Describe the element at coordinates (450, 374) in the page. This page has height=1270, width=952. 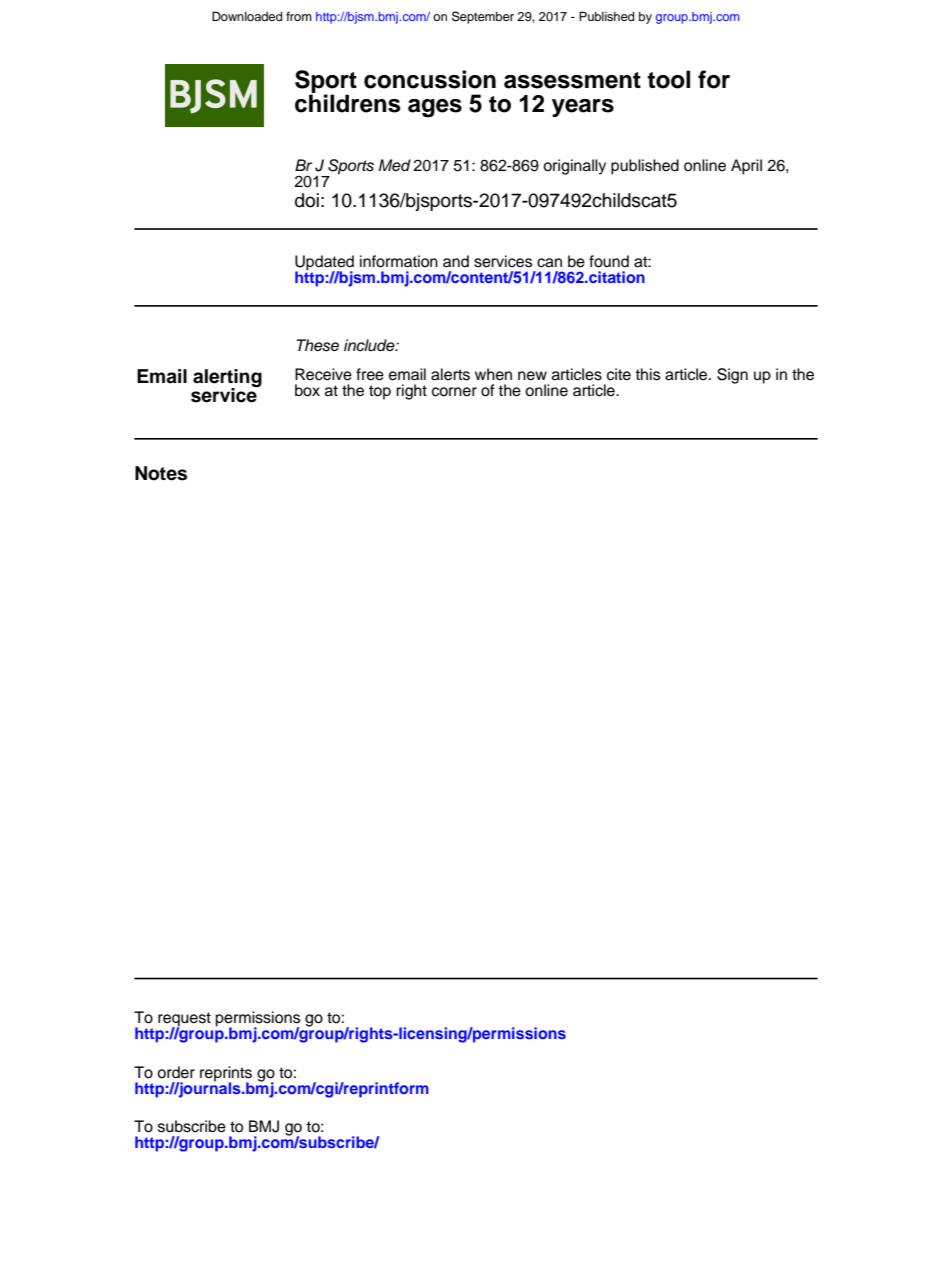
I see `alerts` at that location.
